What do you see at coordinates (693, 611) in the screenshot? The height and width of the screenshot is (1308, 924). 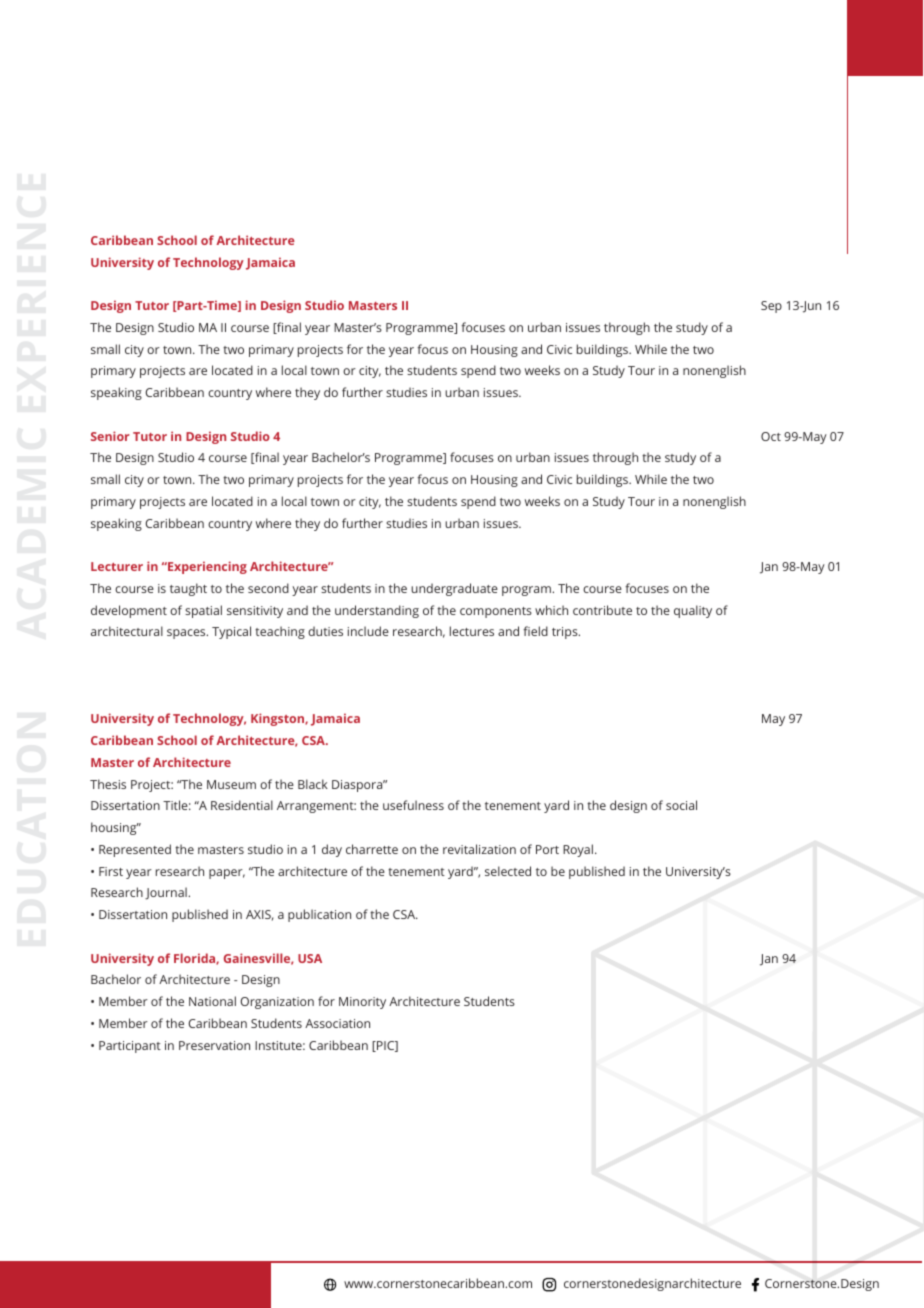 I see `quality` at bounding box center [693, 611].
